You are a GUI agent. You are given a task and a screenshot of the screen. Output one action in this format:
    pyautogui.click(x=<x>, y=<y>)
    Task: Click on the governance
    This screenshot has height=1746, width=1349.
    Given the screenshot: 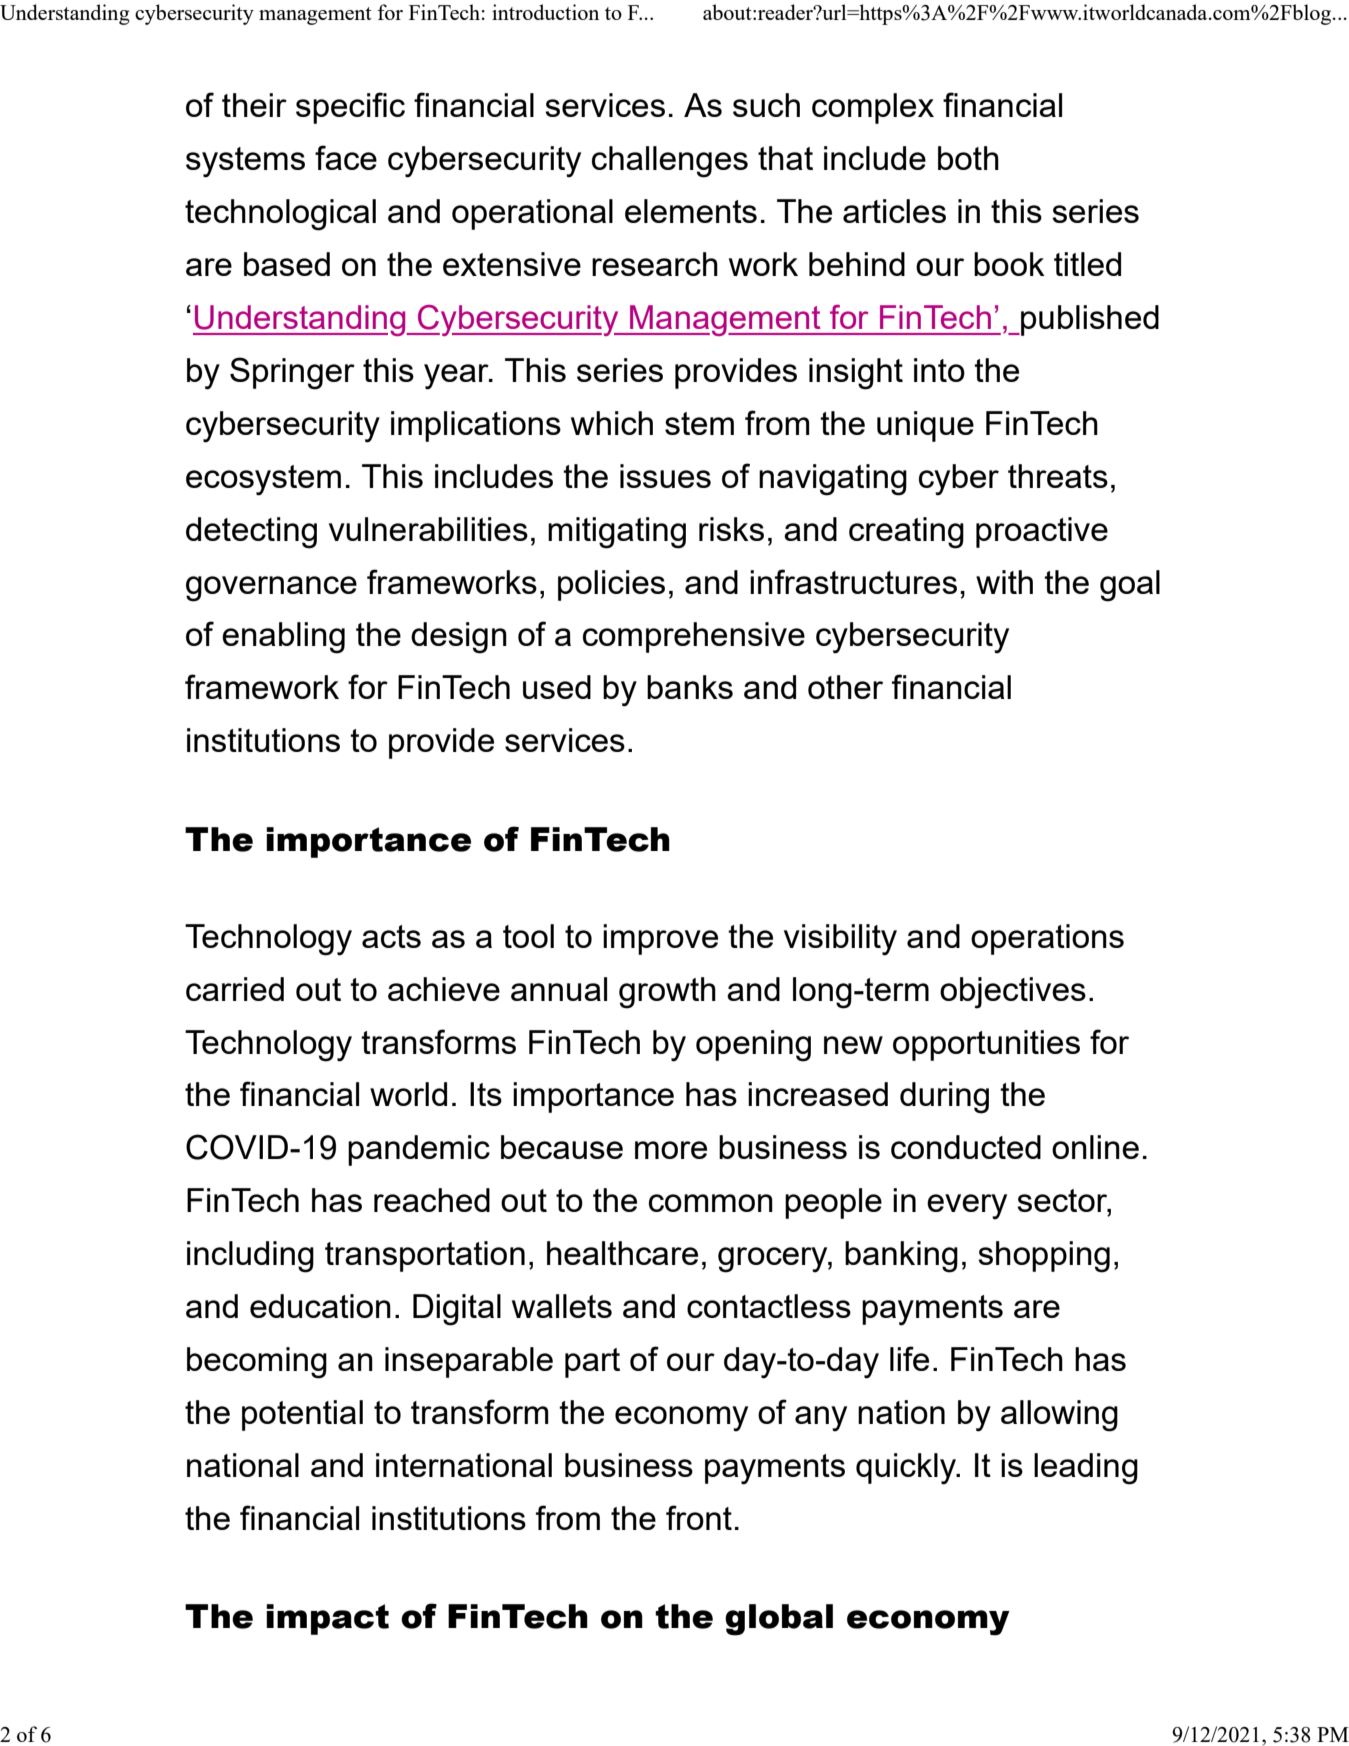 What is the action you would take?
    pyautogui.click(x=271, y=589)
